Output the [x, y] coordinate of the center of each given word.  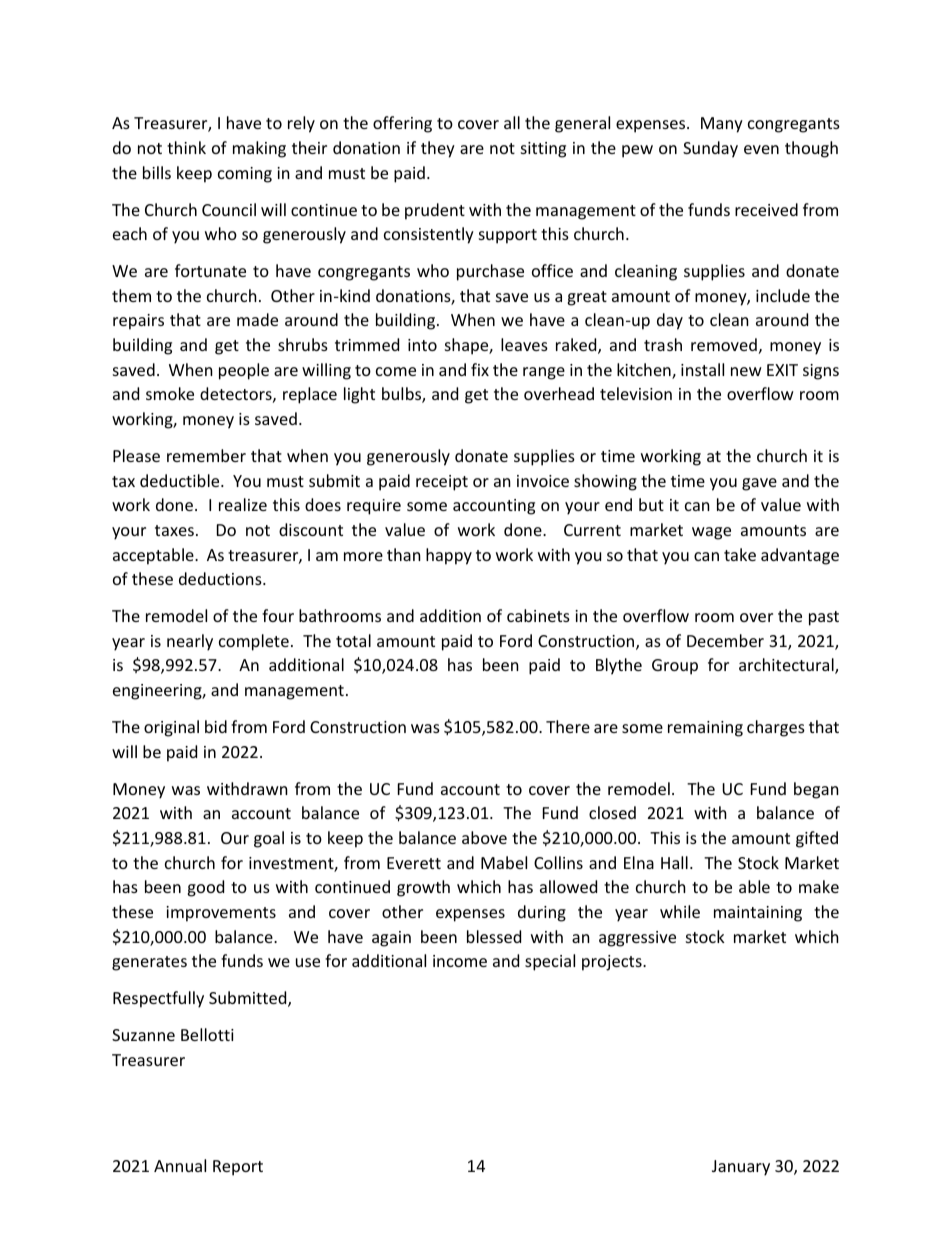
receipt [442, 483]
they [438, 149]
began [816, 790]
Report [238, 1168]
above [484, 837]
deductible [181, 480]
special [550, 962]
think [186, 147]
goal [269, 839]
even [761, 149]
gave [759, 484]
